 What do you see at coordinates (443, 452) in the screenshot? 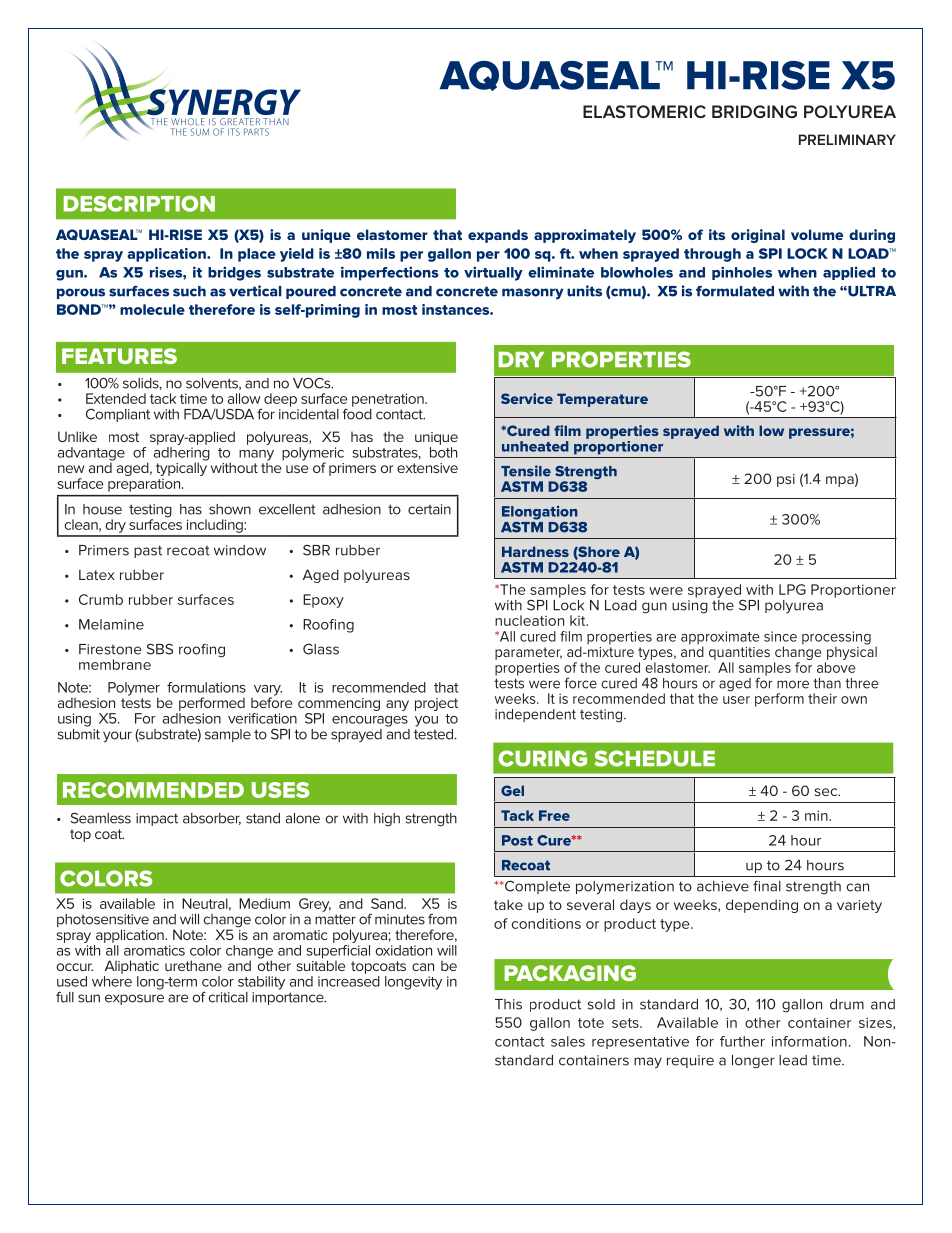
I see `both` at bounding box center [443, 452].
